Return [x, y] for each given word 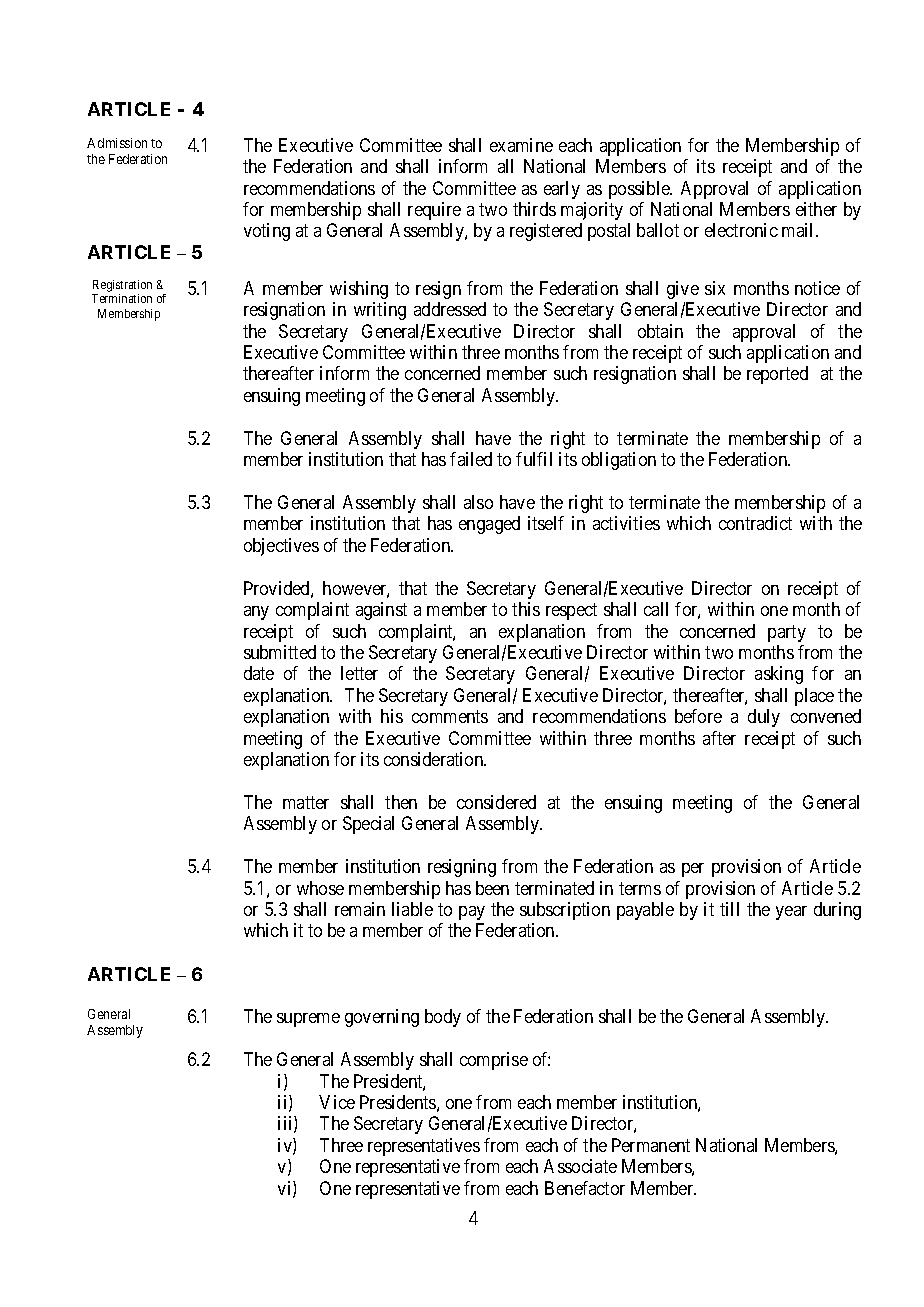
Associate [580, 1166]
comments [450, 716]
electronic [741, 230]
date [259, 673]
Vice [337, 1102]
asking [779, 675]
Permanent [651, 1145]
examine [521, 145]
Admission [117, 143]
